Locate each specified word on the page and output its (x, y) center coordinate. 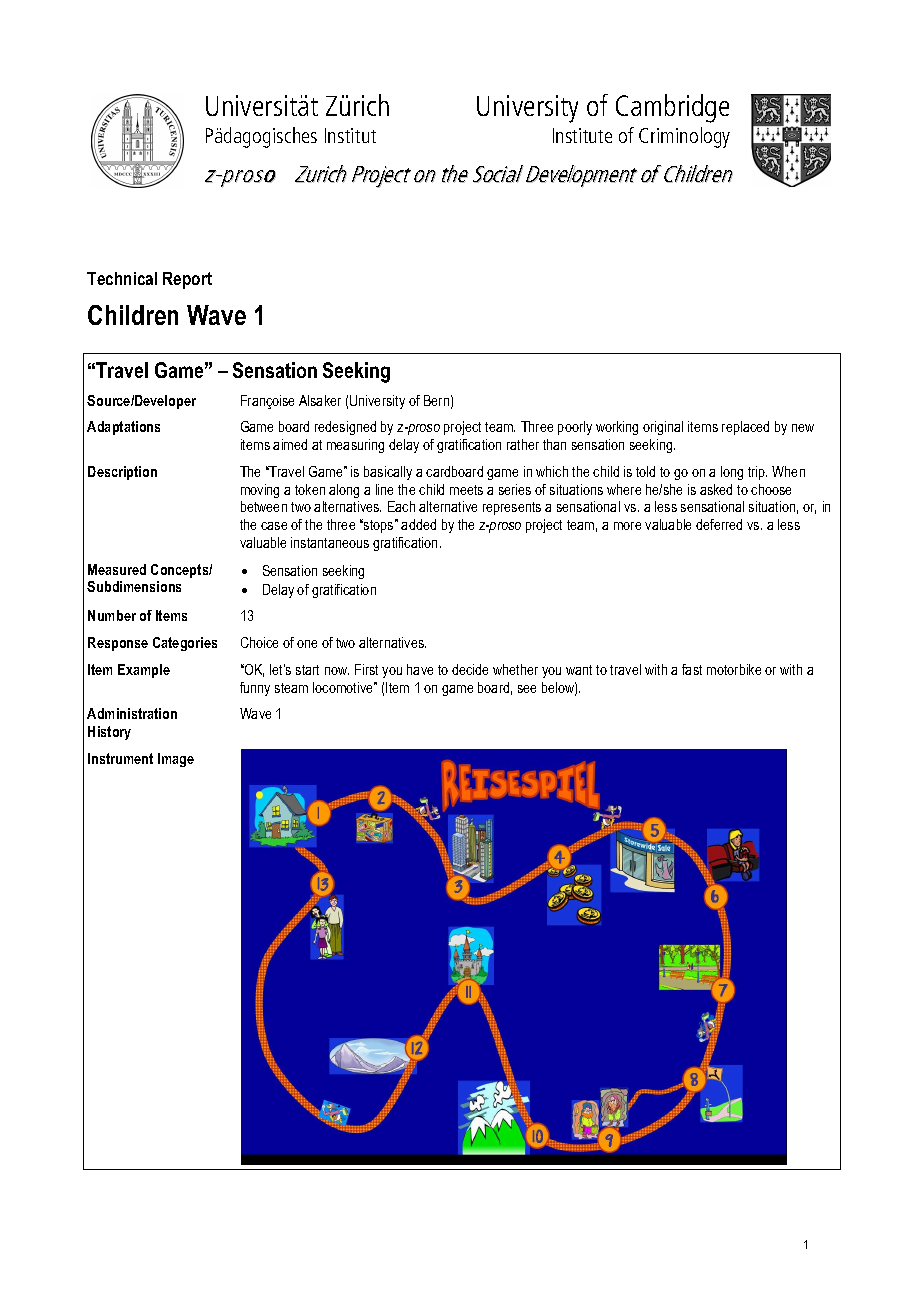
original (663, 428)
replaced (745, 428)
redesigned (345, 428)
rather (523, 444)
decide (470, 669)
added (418, 524)
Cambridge (672, 108)
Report (187, 280)
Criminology (684, 137)
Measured (117, 569)
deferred (719, 524)
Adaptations (123, 428)
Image (176, 760)
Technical (122, 278)
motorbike (734, 669)
